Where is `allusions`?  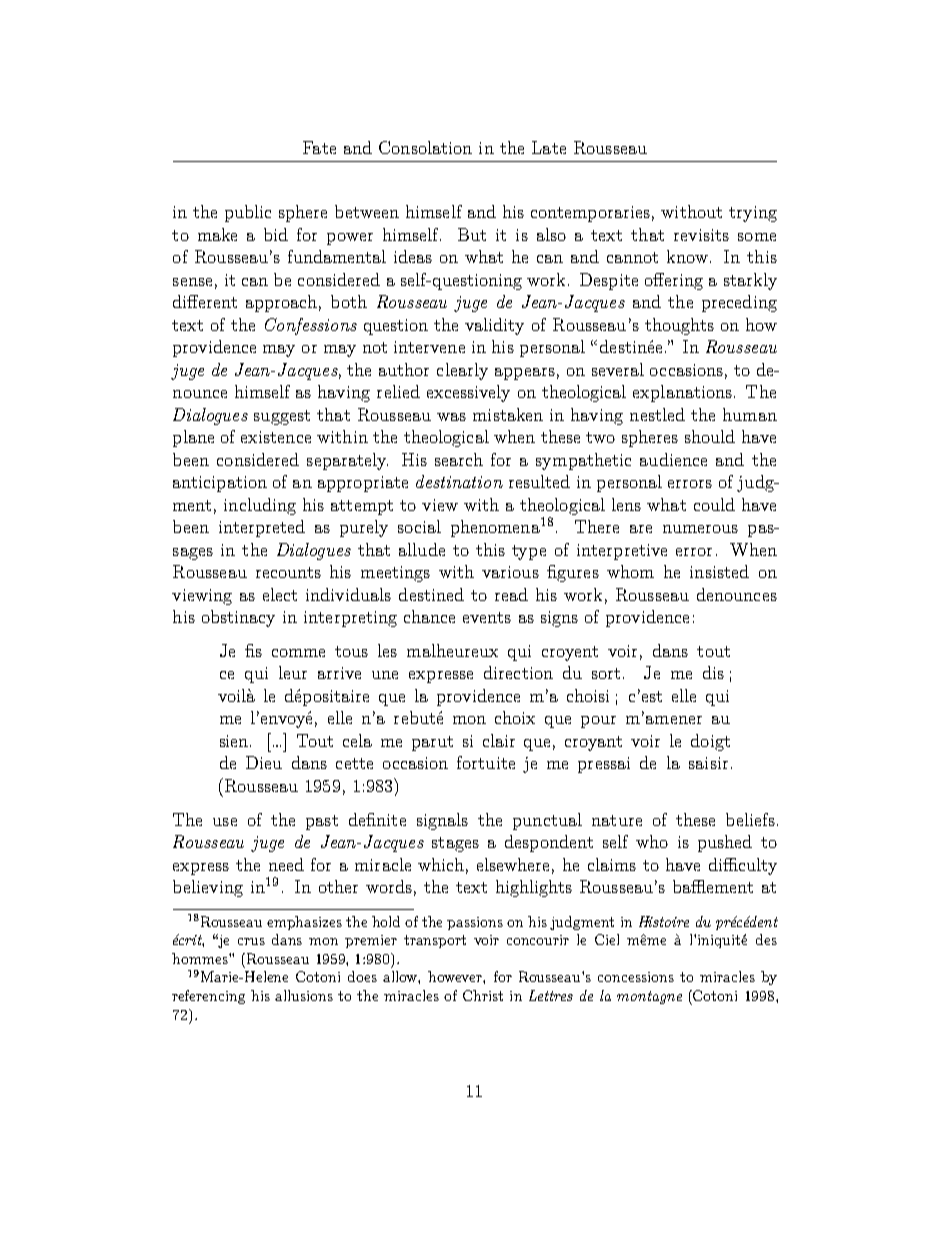
allusions is located at coordinates (304, 995).
